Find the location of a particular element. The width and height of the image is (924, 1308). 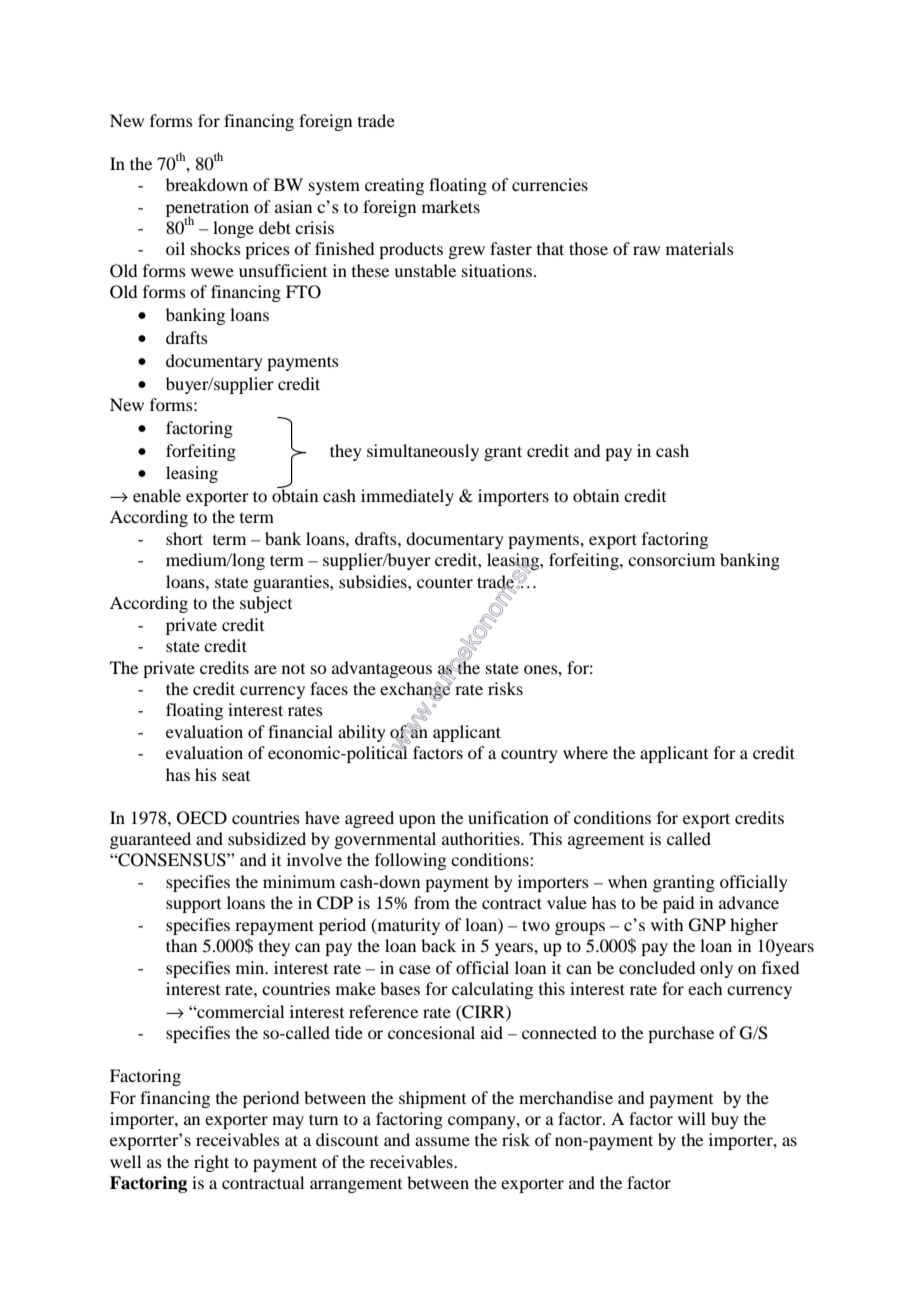

materials is located at coordinates (700, 248).
